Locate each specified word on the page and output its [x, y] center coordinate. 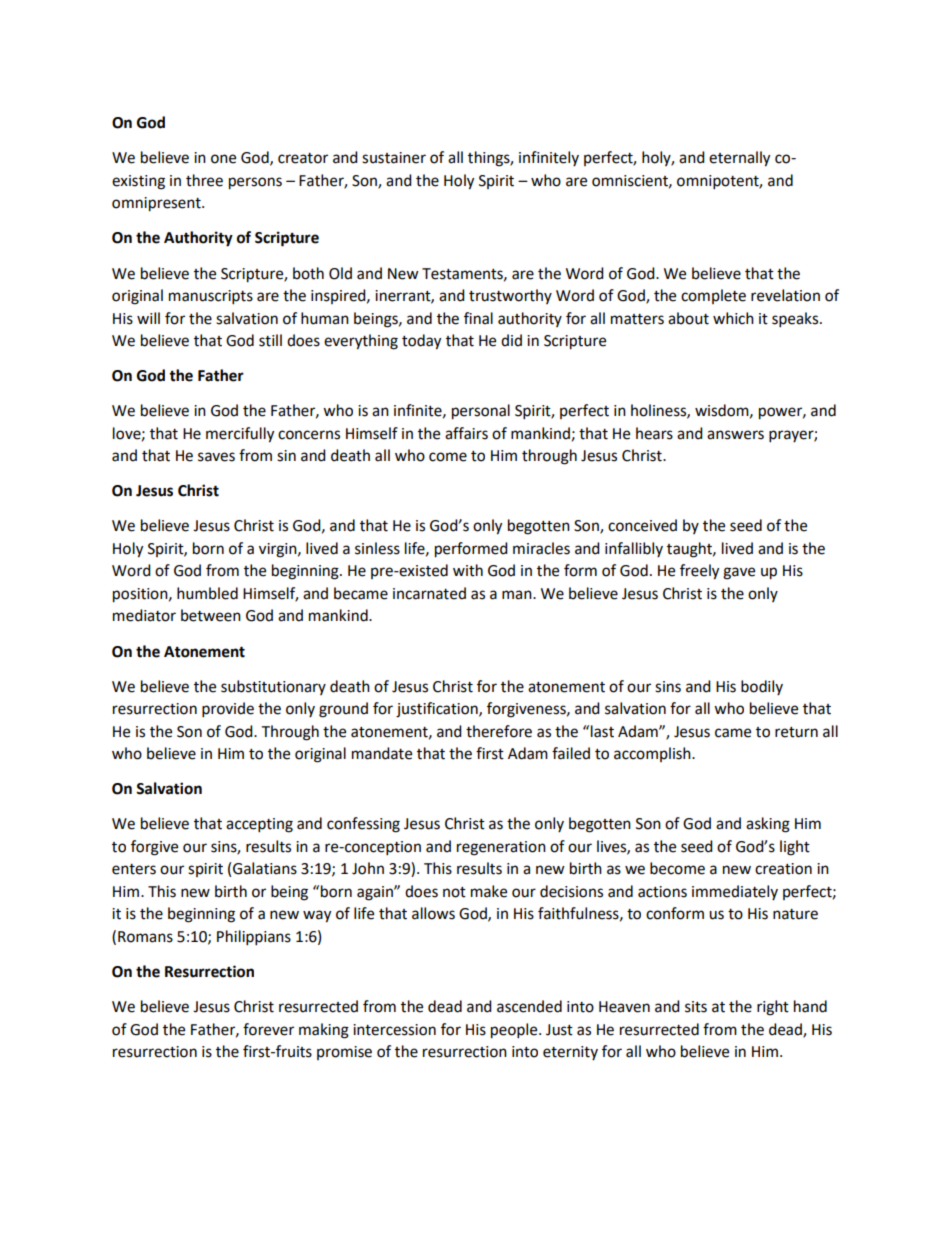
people [515, 1031]
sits [696, 1007]
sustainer [394, 158]
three [204, 180]
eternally [739, 159]
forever [268, 1029]
